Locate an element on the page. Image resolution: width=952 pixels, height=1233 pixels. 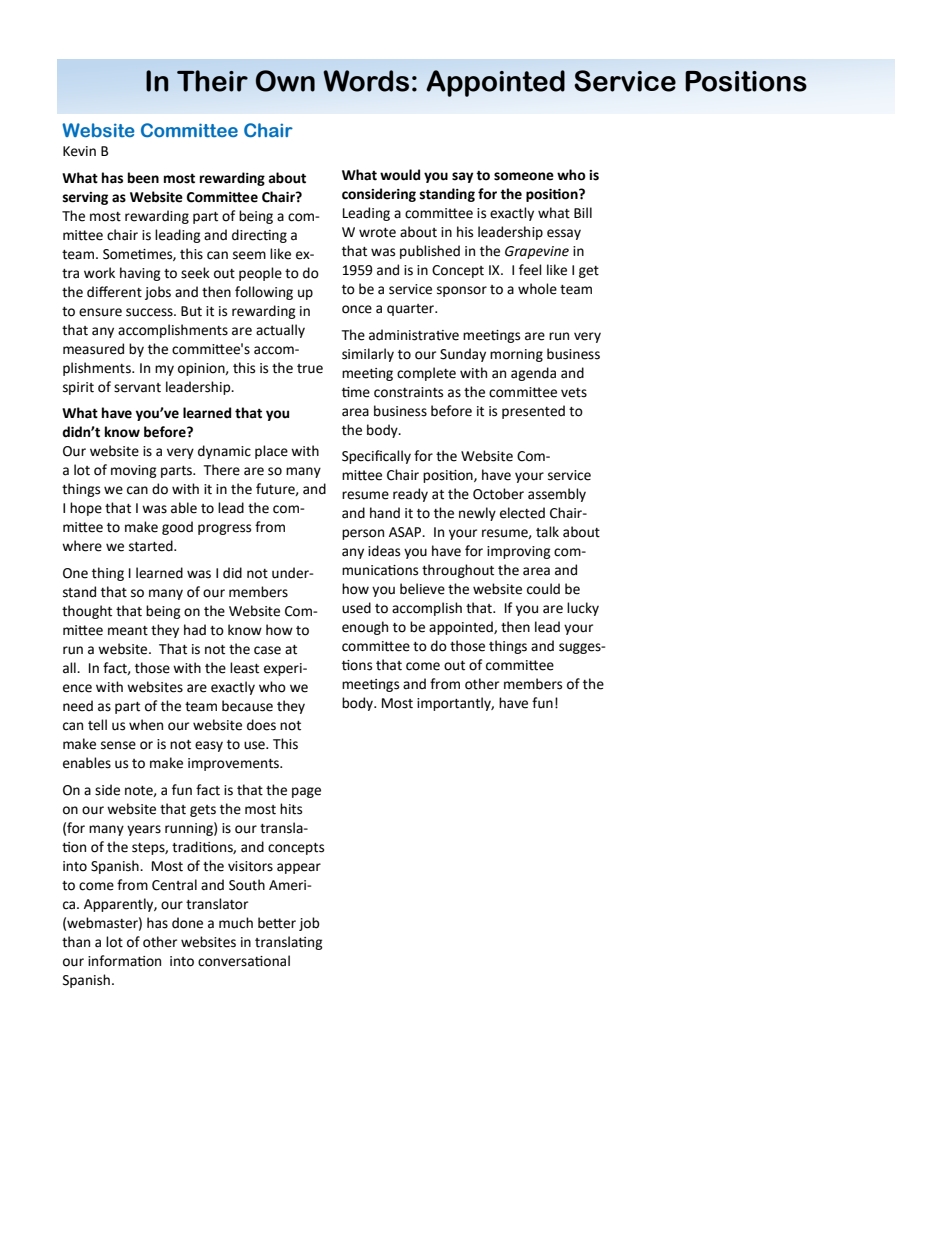
Words is located at coordinates (366, 81).
